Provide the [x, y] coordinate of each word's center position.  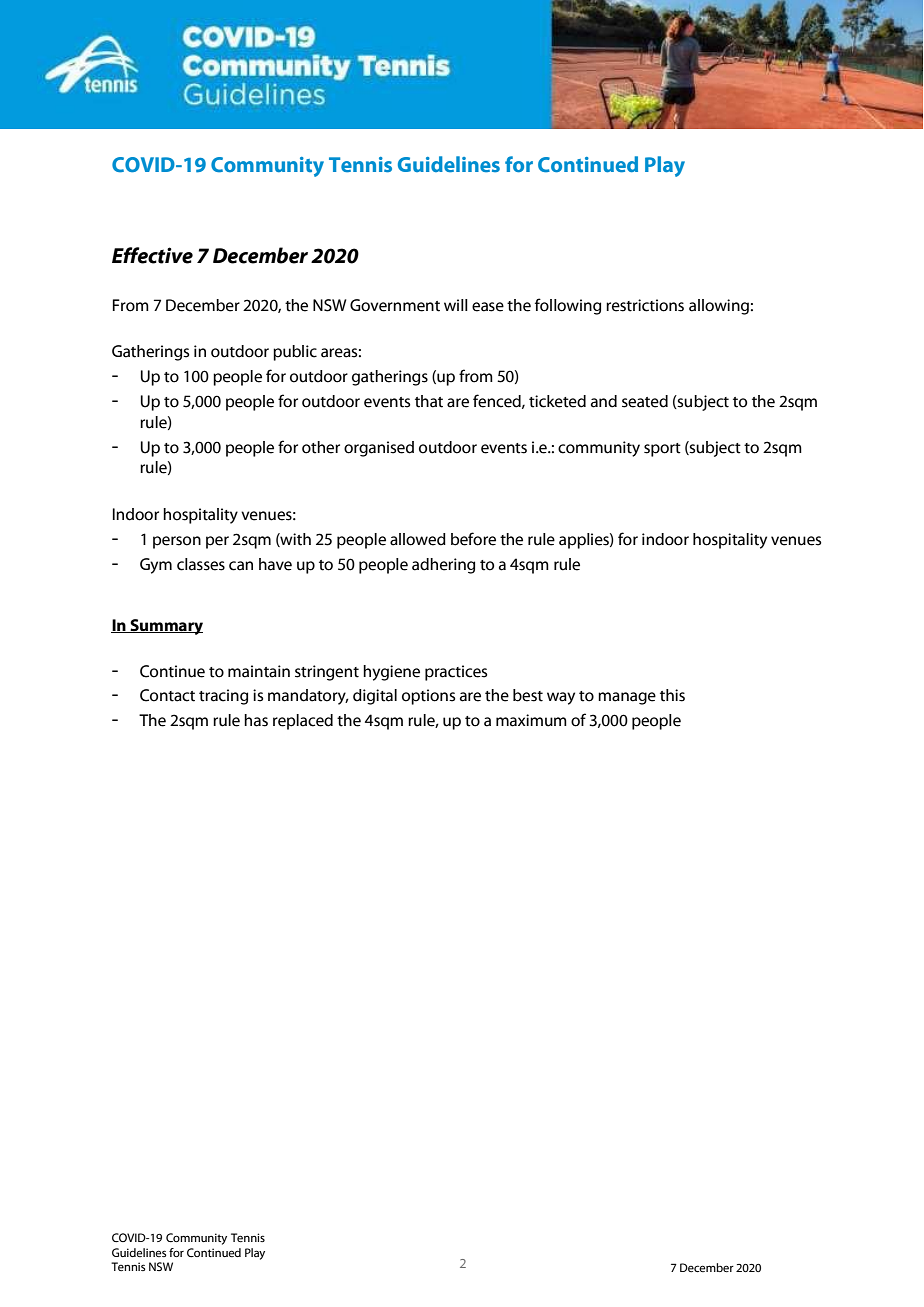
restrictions [645, 305]
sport [662, 450]
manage [627, 698]
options [428, 697]
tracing [223, 697]
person [177, 542]
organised [379, 449]
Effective [152, 255]
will [456, 305]
